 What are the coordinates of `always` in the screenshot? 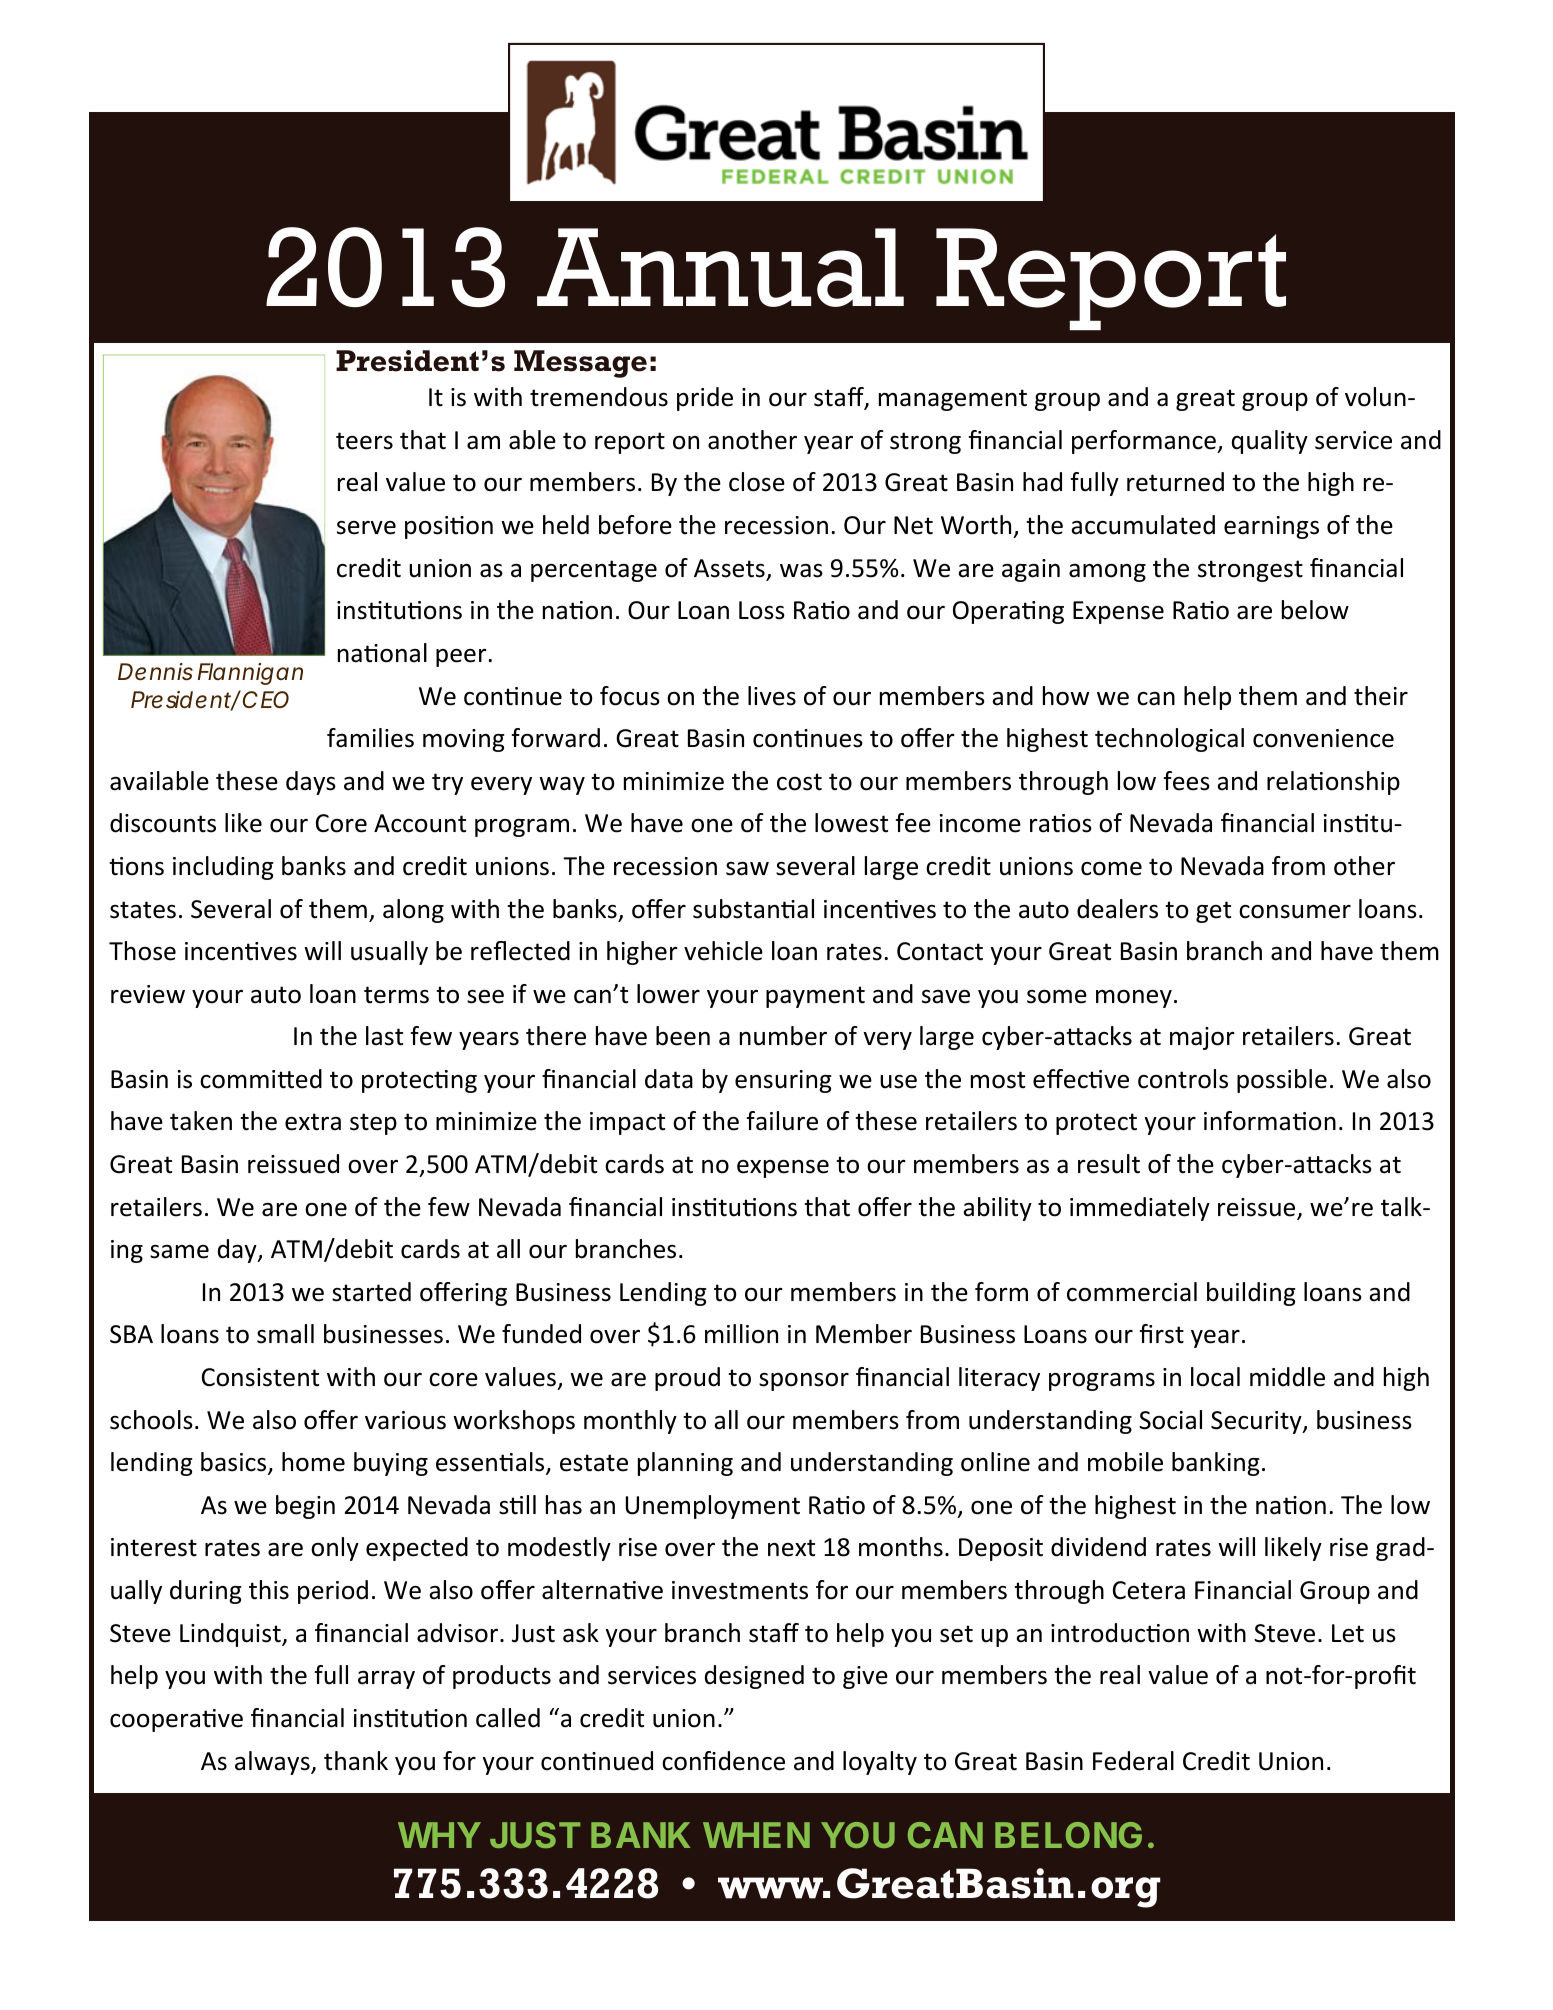 It's located at (273, 1763).
